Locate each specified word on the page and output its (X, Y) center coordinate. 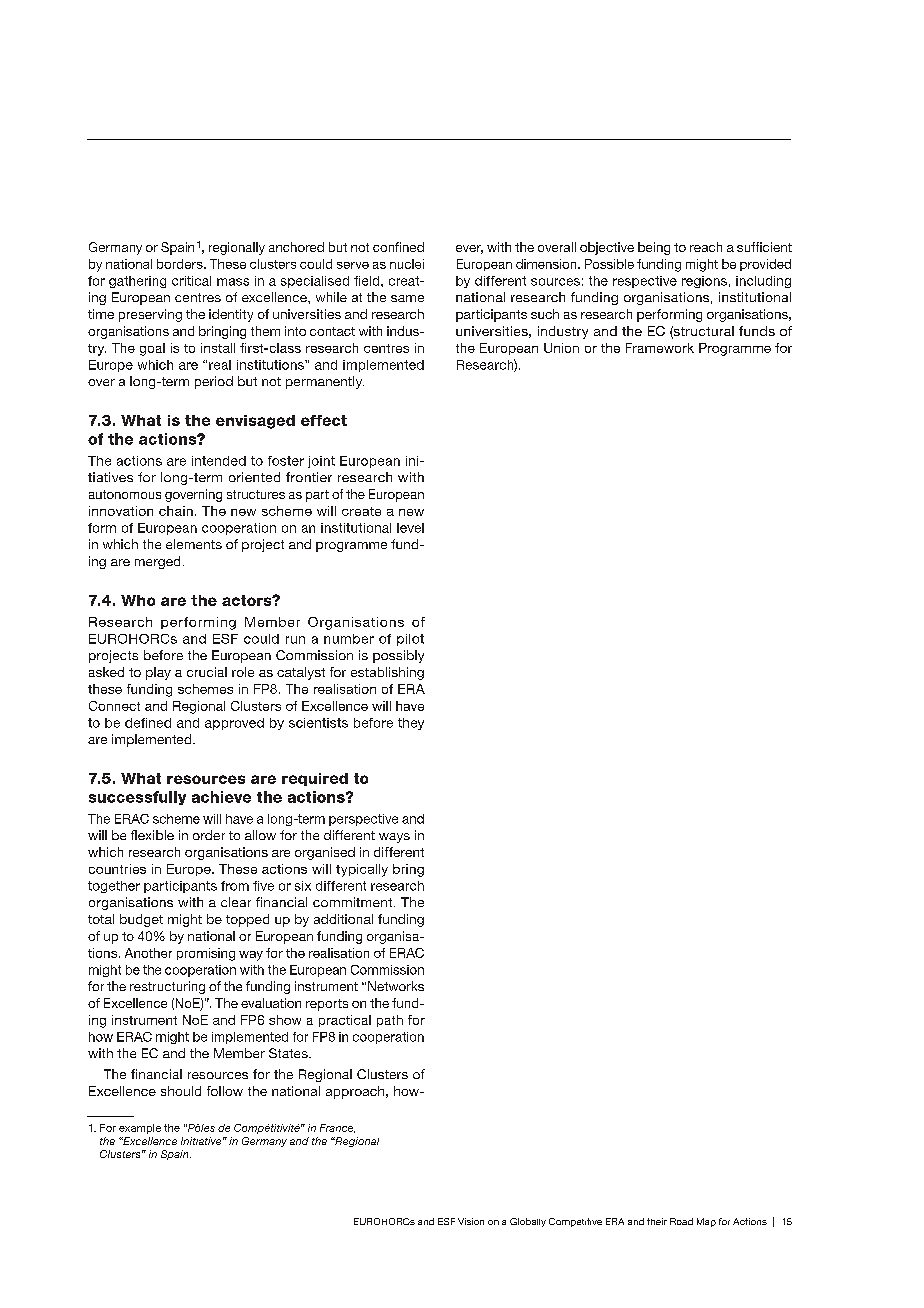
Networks (396, 986)
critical (191, 281)
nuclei (407, 264)
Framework (660, 348)
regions (704, 282)
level (410, 528)
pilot (410, 640)
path (390, 1021)
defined (148, 723)
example (140, 1129)
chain (176, 511)
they (411, 724)
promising (206, 954)
